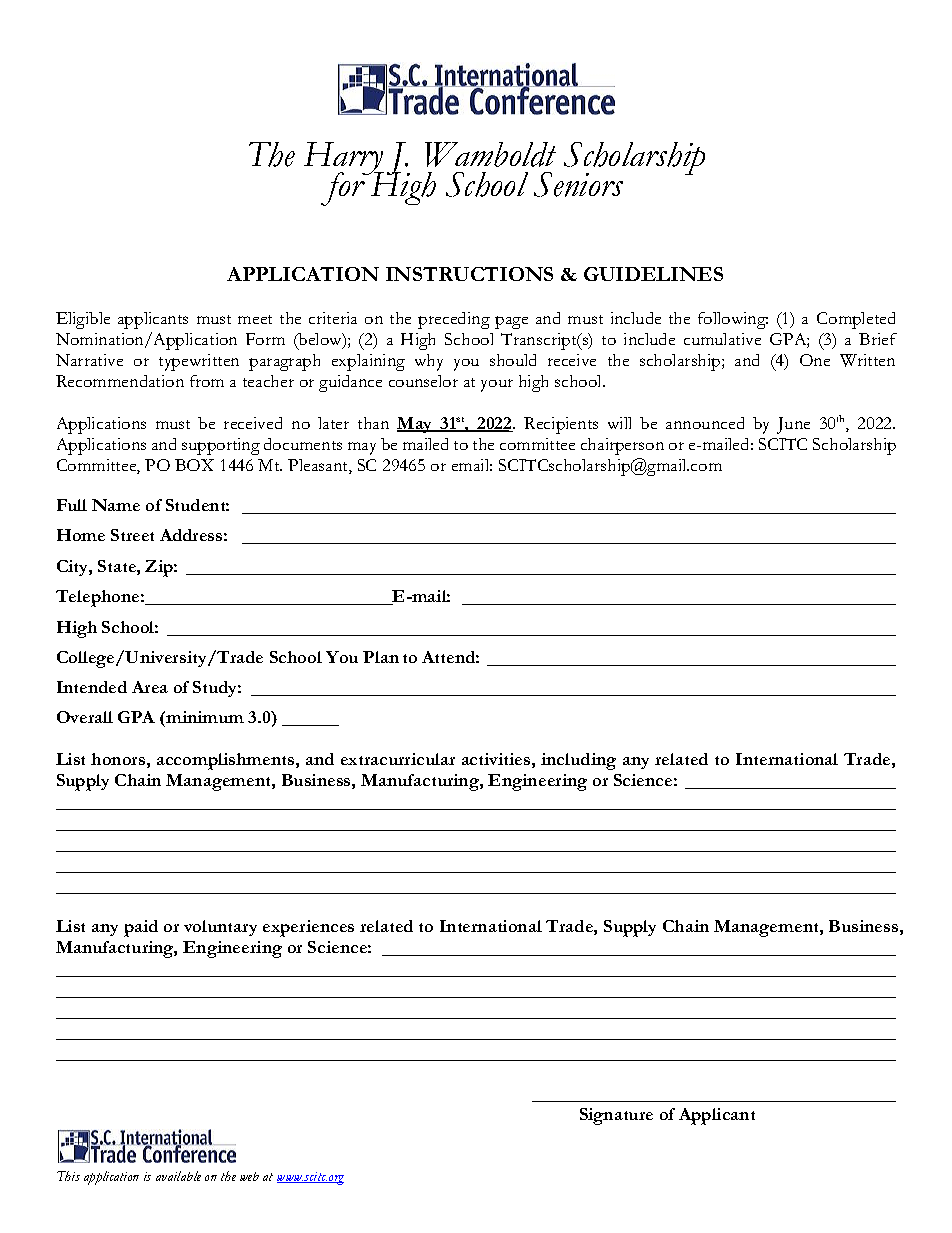 Image resolution: width=952 pixels, height=1233 pixels. Describe the element at coordinates (578, 184) in the screenshot. I see `Seniors` at that location.
